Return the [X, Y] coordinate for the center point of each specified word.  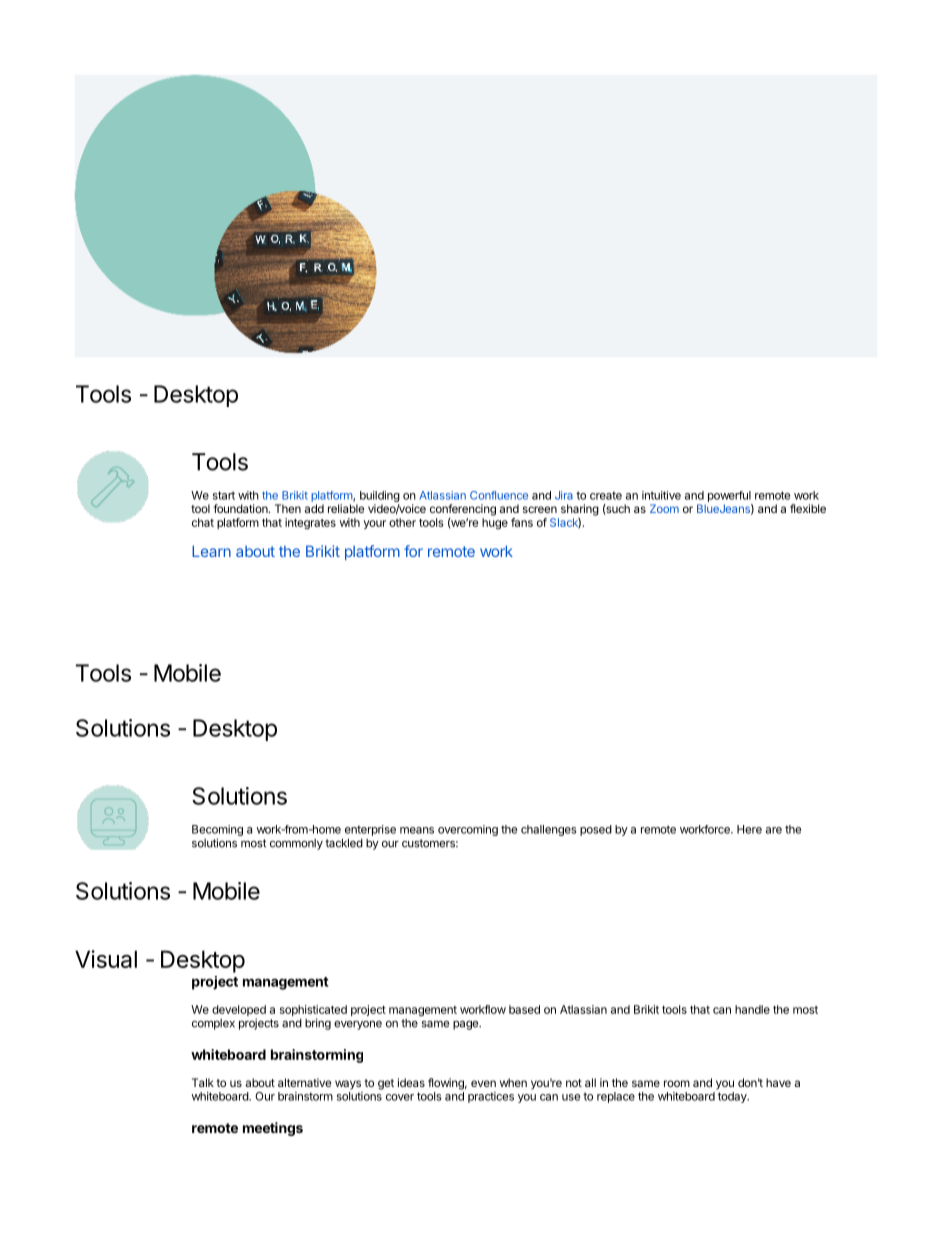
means [417, 830]
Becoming [217, 832]
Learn [211, 551]
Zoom [664, 508]
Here [749, 829]
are [774, 830]
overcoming [468, 830]
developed [239, 1012]
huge [495, 524]
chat [203, 522]
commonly [296, 844]
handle [752, 1009]
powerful [729, 496]
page [467, 1025]
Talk [203, 1082]
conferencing [463, 510]
